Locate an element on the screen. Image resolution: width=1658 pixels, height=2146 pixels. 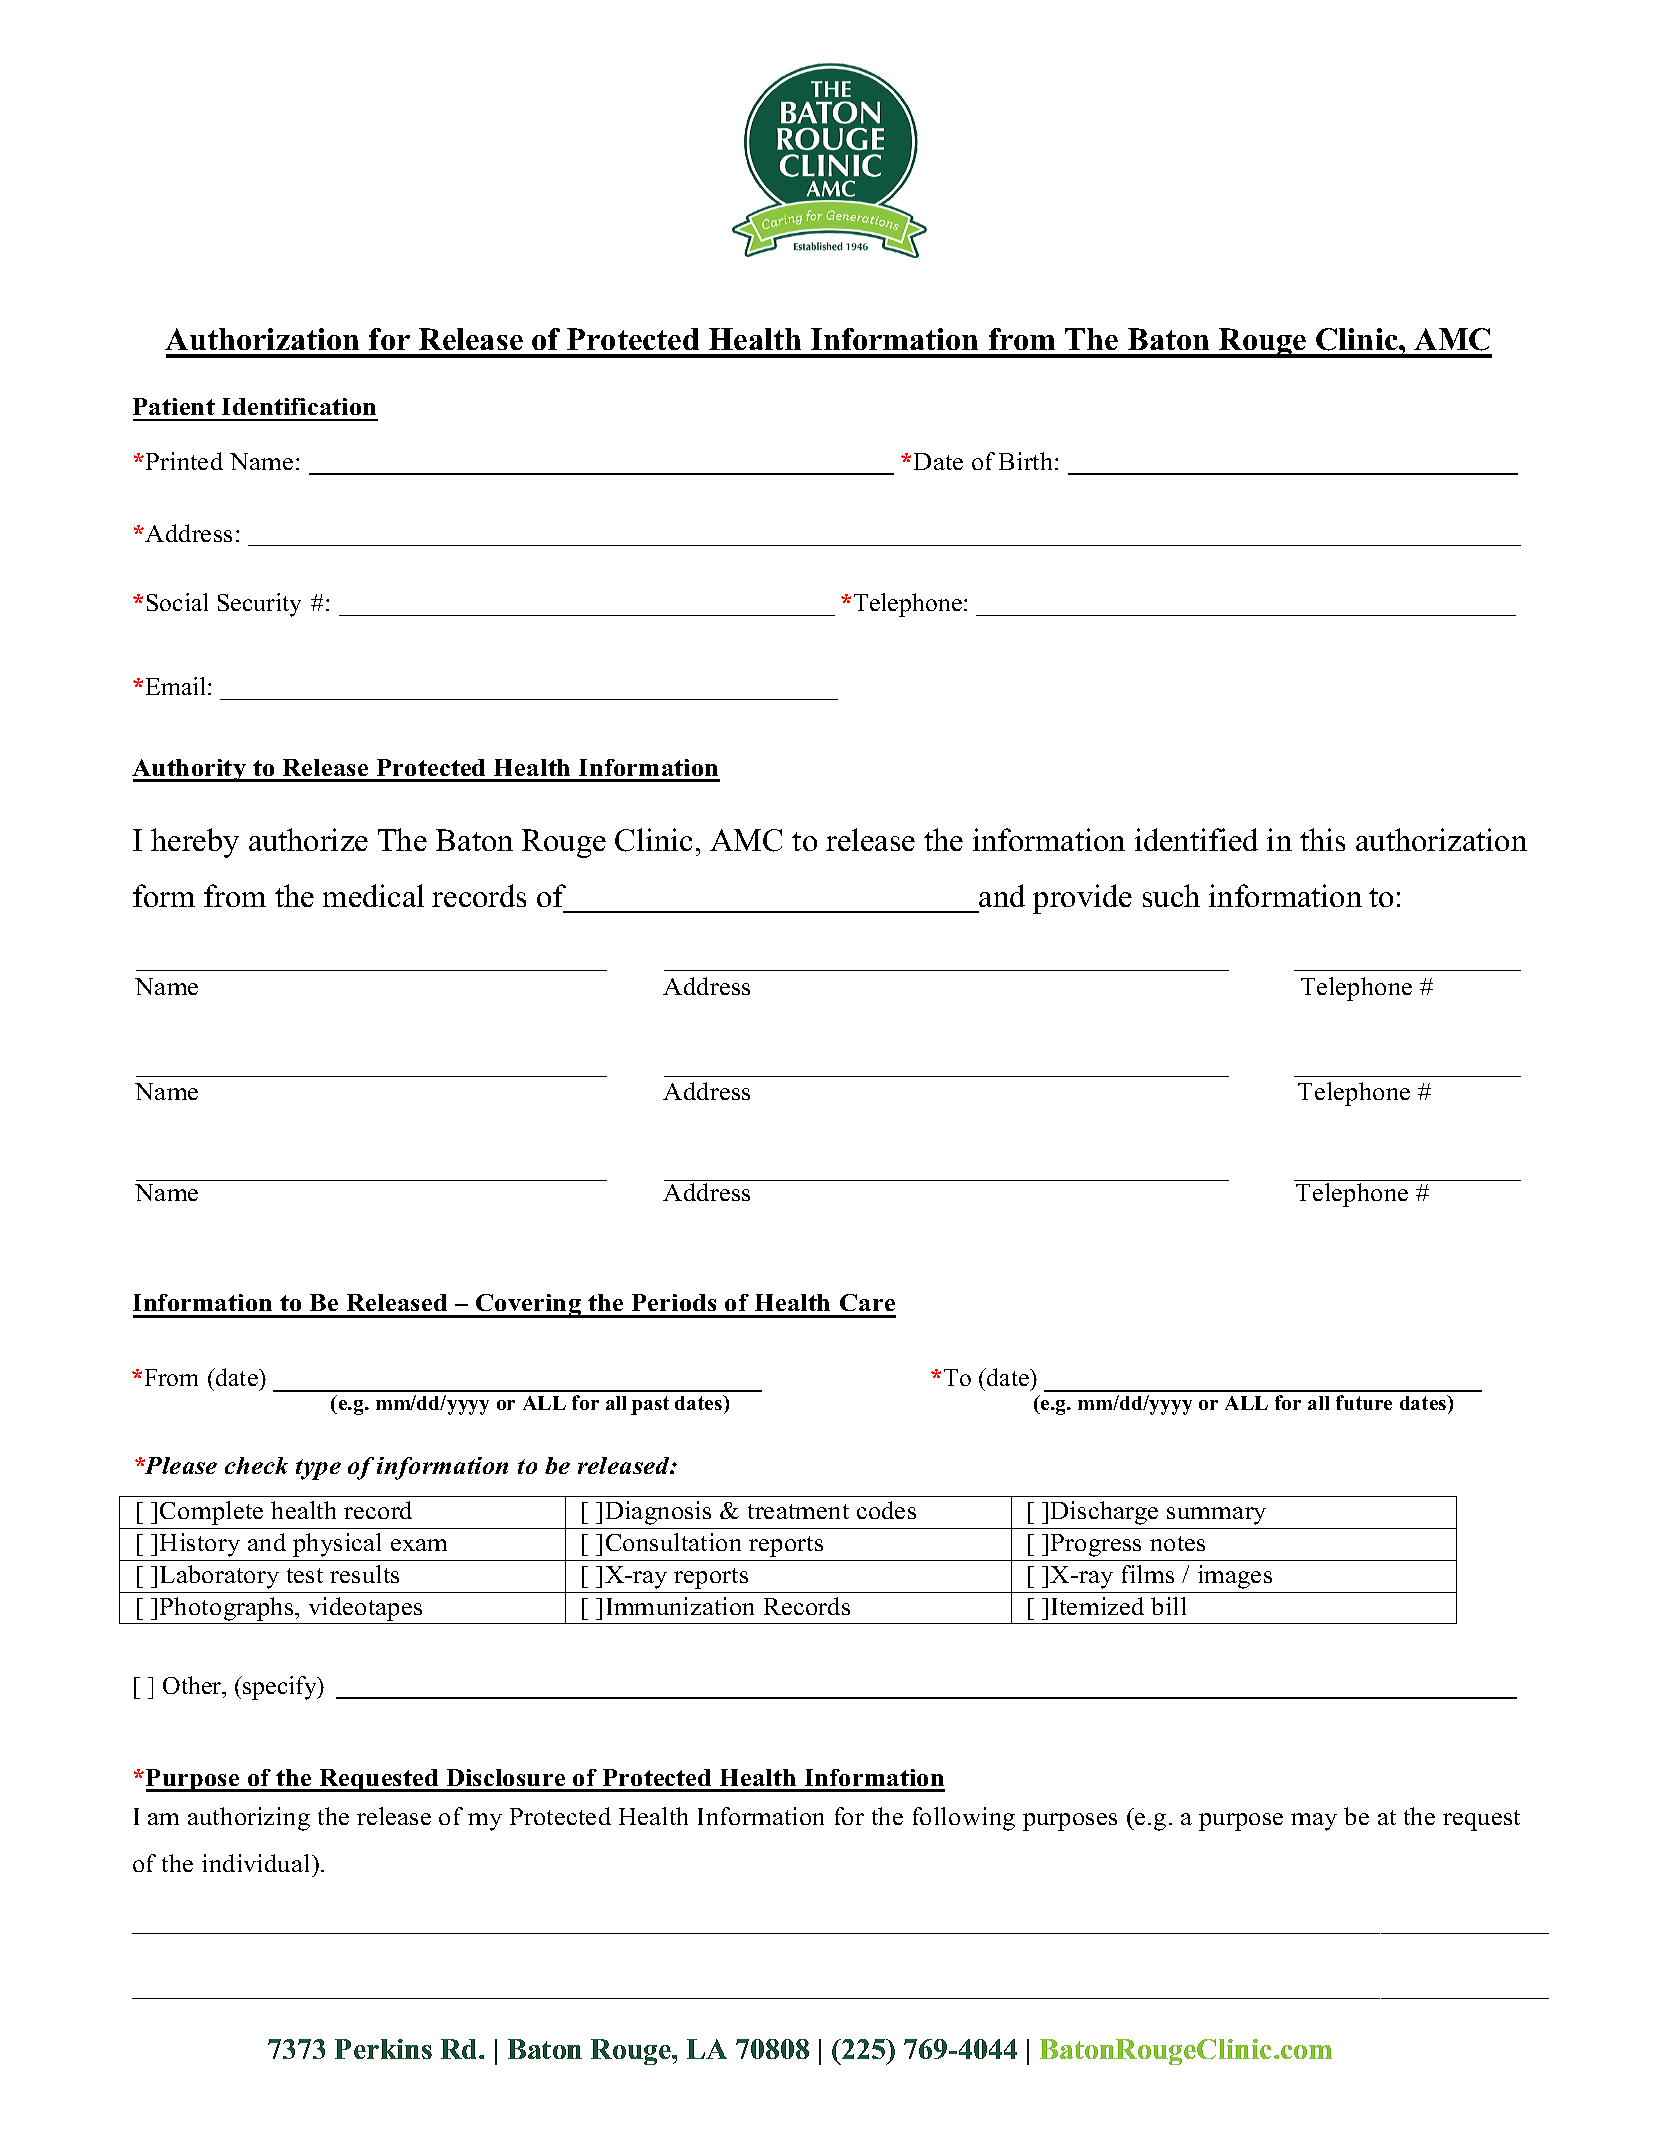
Birth is located at coordinates (1027, 461).
